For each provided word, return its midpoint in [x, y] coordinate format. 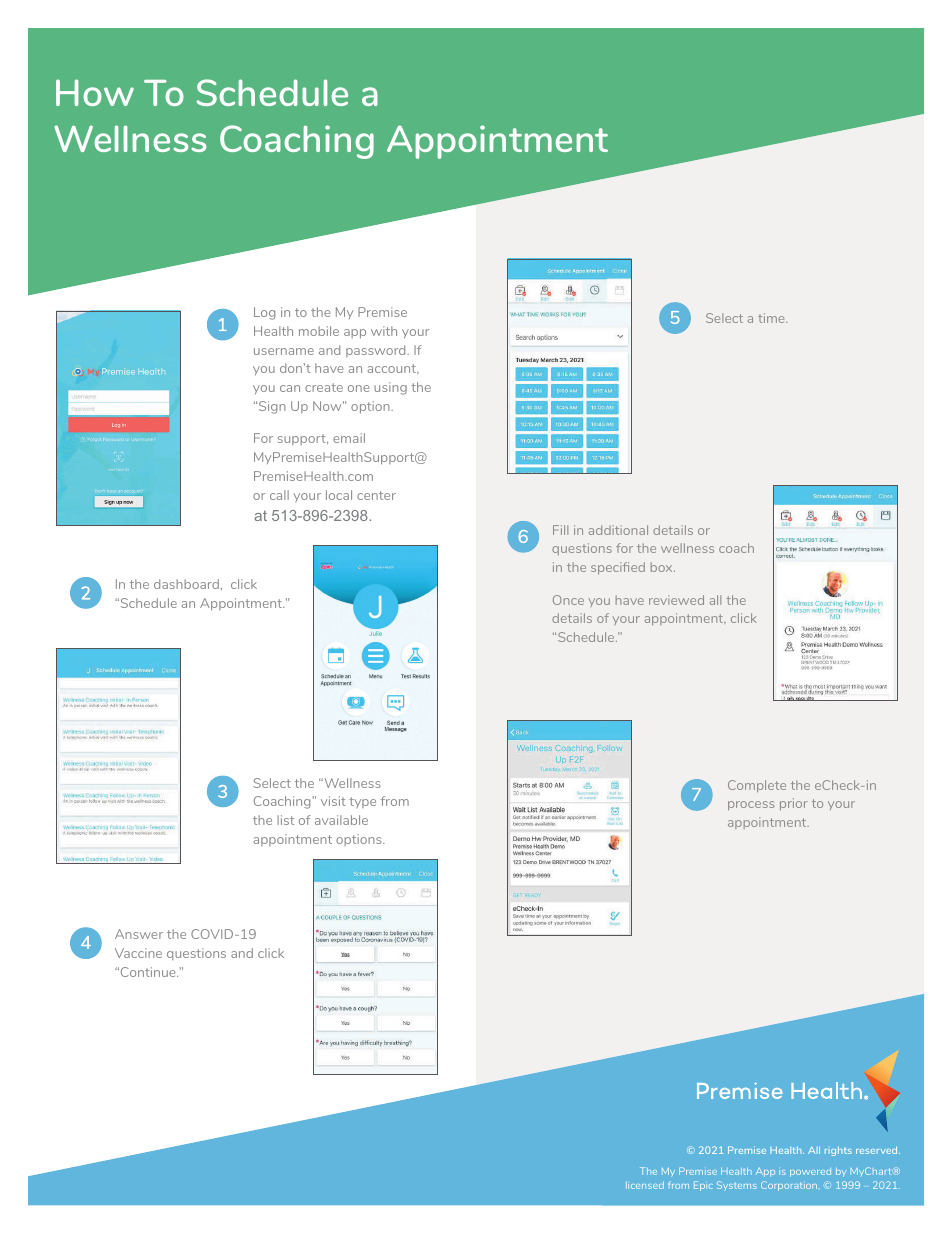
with [384, 331]
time [772, 318]
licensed [645, 1185]
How [95, 92]
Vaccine [138, 953]
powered [810, 1172]
